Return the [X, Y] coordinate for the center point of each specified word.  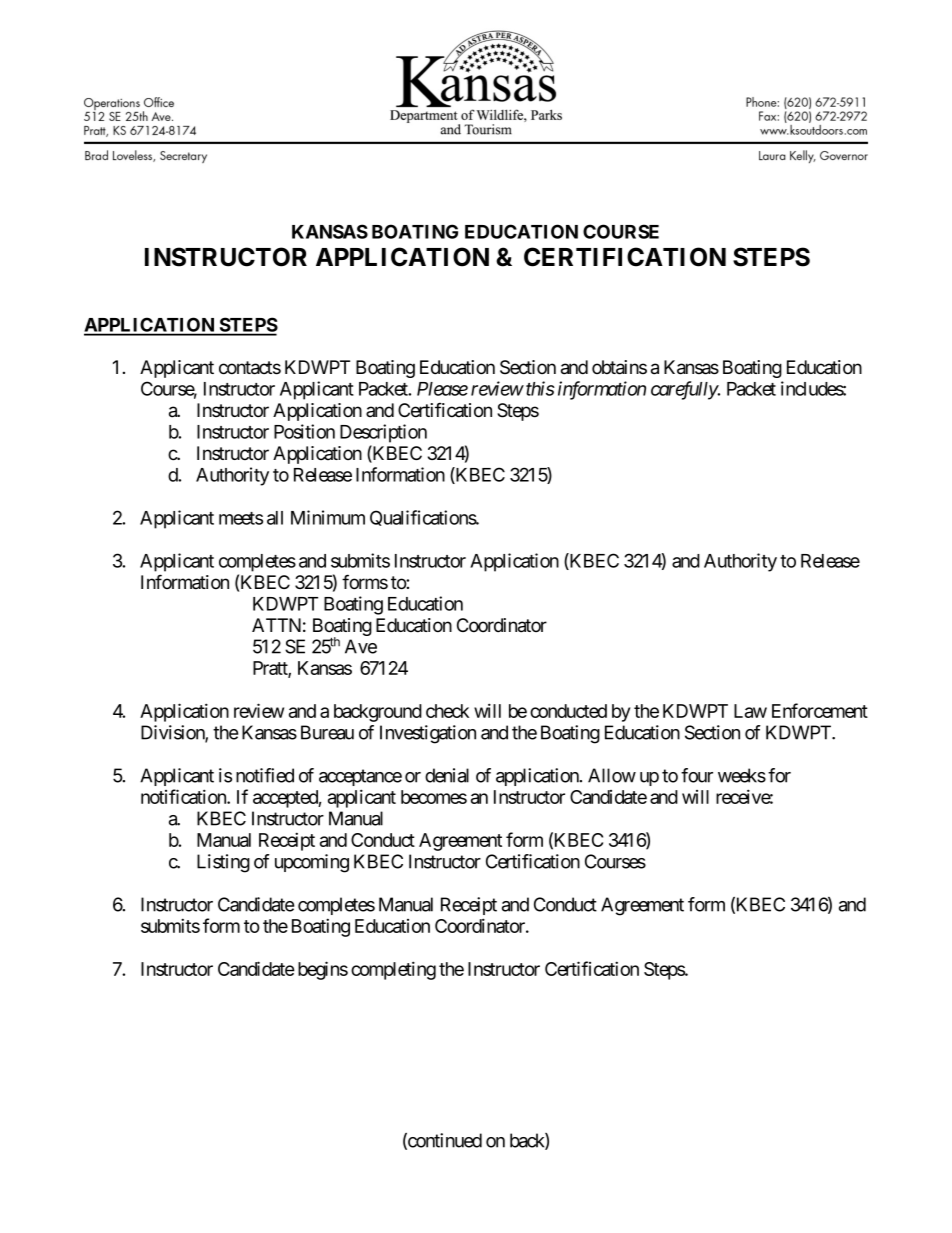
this [540, 388]
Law [750, 711]
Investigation [428, 734]
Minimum [328, 517]
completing [393, 970]
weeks [742, 775]
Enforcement [820, 710]
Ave [361, 646]
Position [304, 431]
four [697, 775]
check [447, 711]
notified [265, 775]
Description [383, 433]
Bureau [327, 732]
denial [447, 775]
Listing [223, 863]
